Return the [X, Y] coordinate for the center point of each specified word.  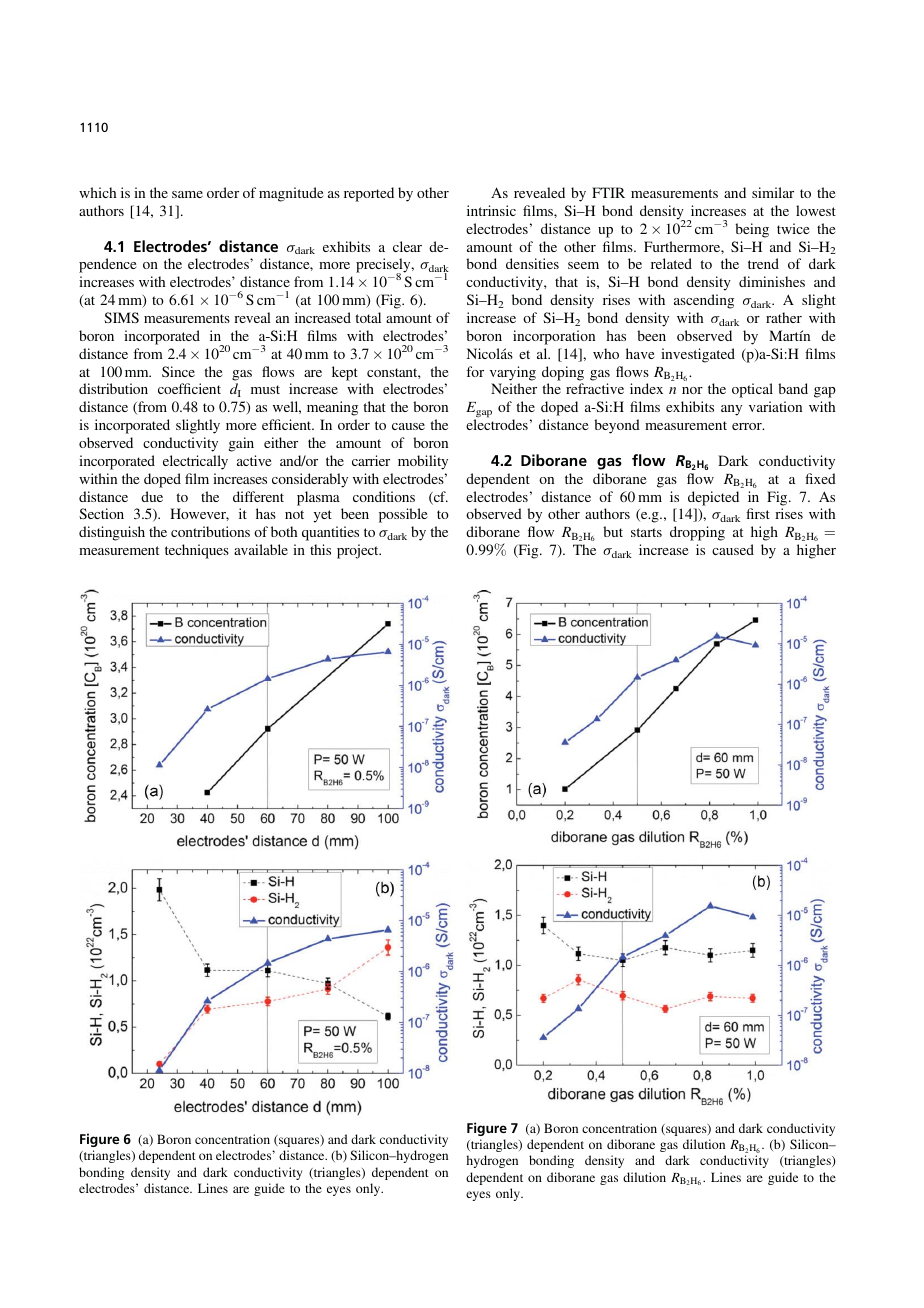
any [731, 410]
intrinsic [491, 210]
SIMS [121, 317]
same [187, 194]
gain [241, 444]
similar [773, 192]
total [368, 317]
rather [784, 317]
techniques [197, 551]
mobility [423, 462]
